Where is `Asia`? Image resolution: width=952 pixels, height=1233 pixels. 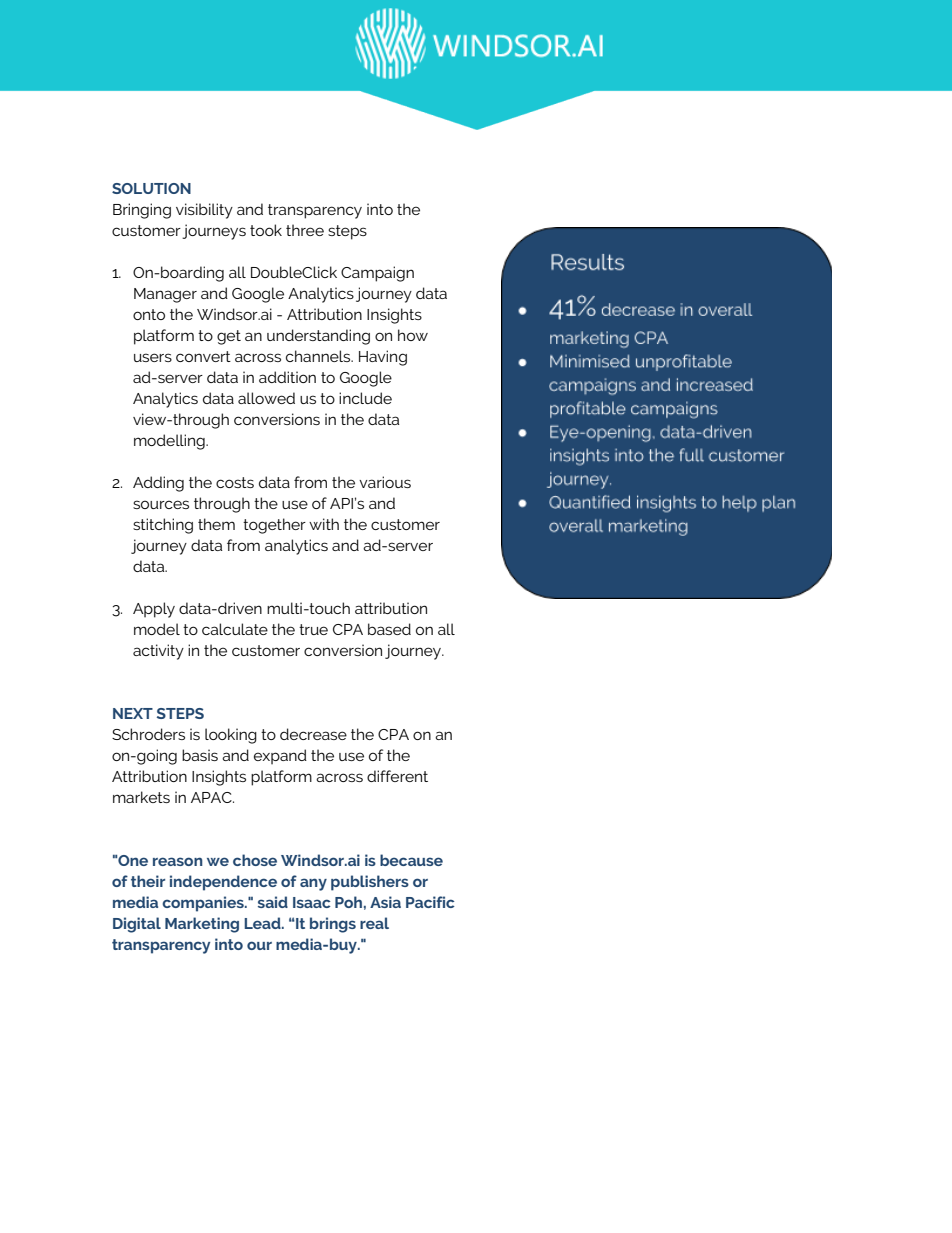
Asia is located at coordinates (385, 902).
